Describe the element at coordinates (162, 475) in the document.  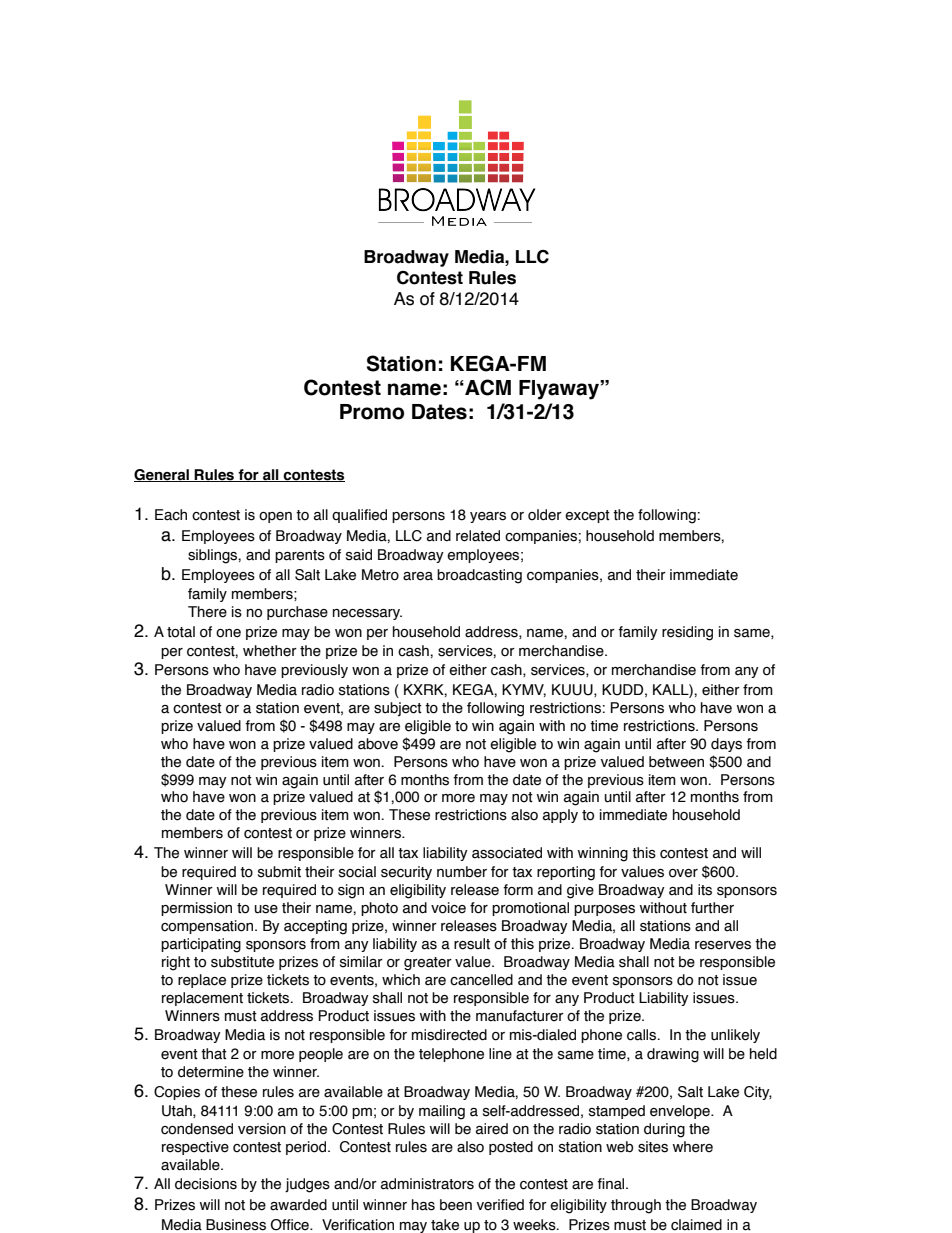
I see `General` at that location.
